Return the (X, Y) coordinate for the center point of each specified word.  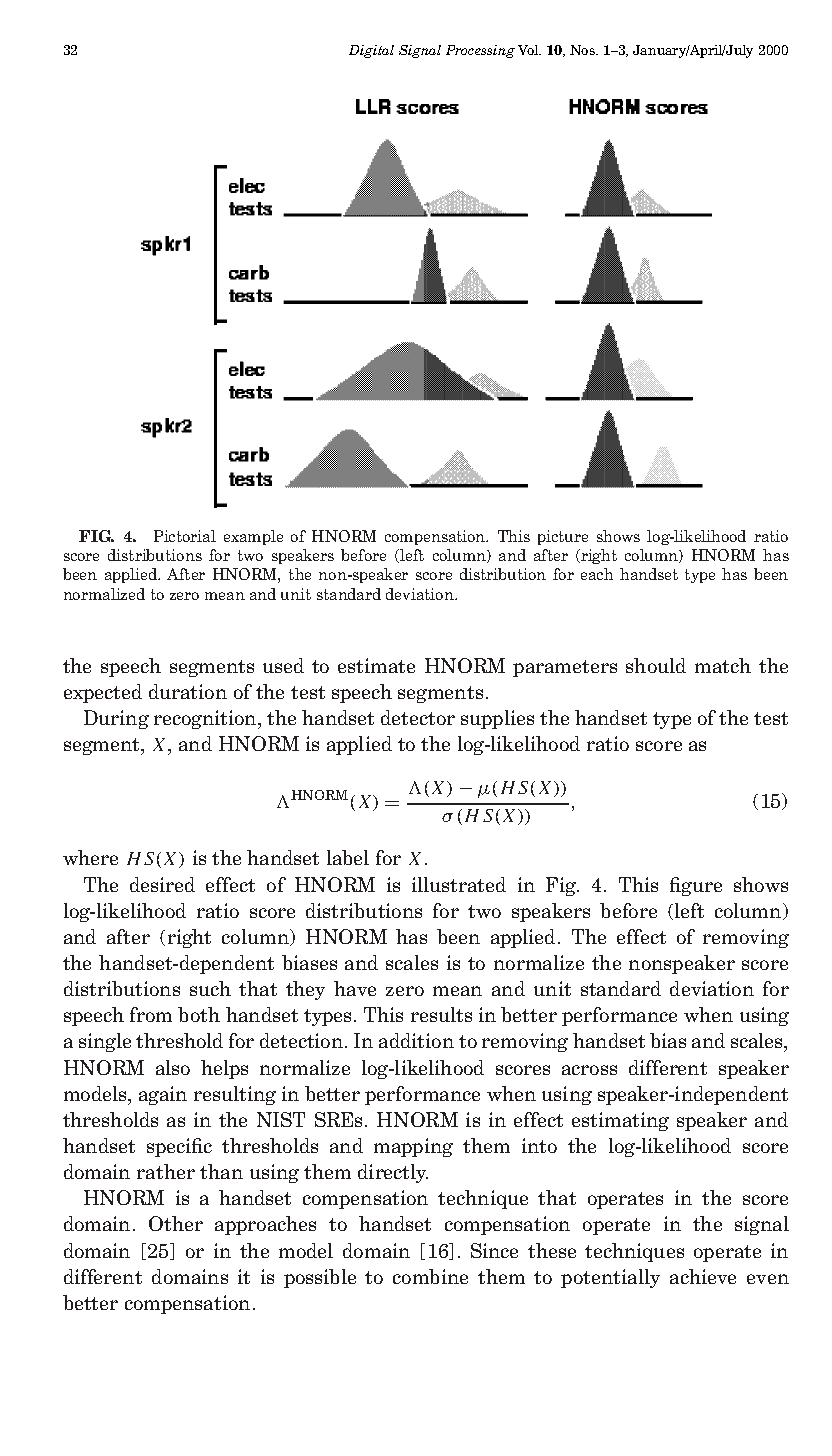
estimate (376, 665)
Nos (584, 50)
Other (176, 1223)
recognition (206, 719)
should (656, 665)
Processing (480, 51)
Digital (371, 51)
